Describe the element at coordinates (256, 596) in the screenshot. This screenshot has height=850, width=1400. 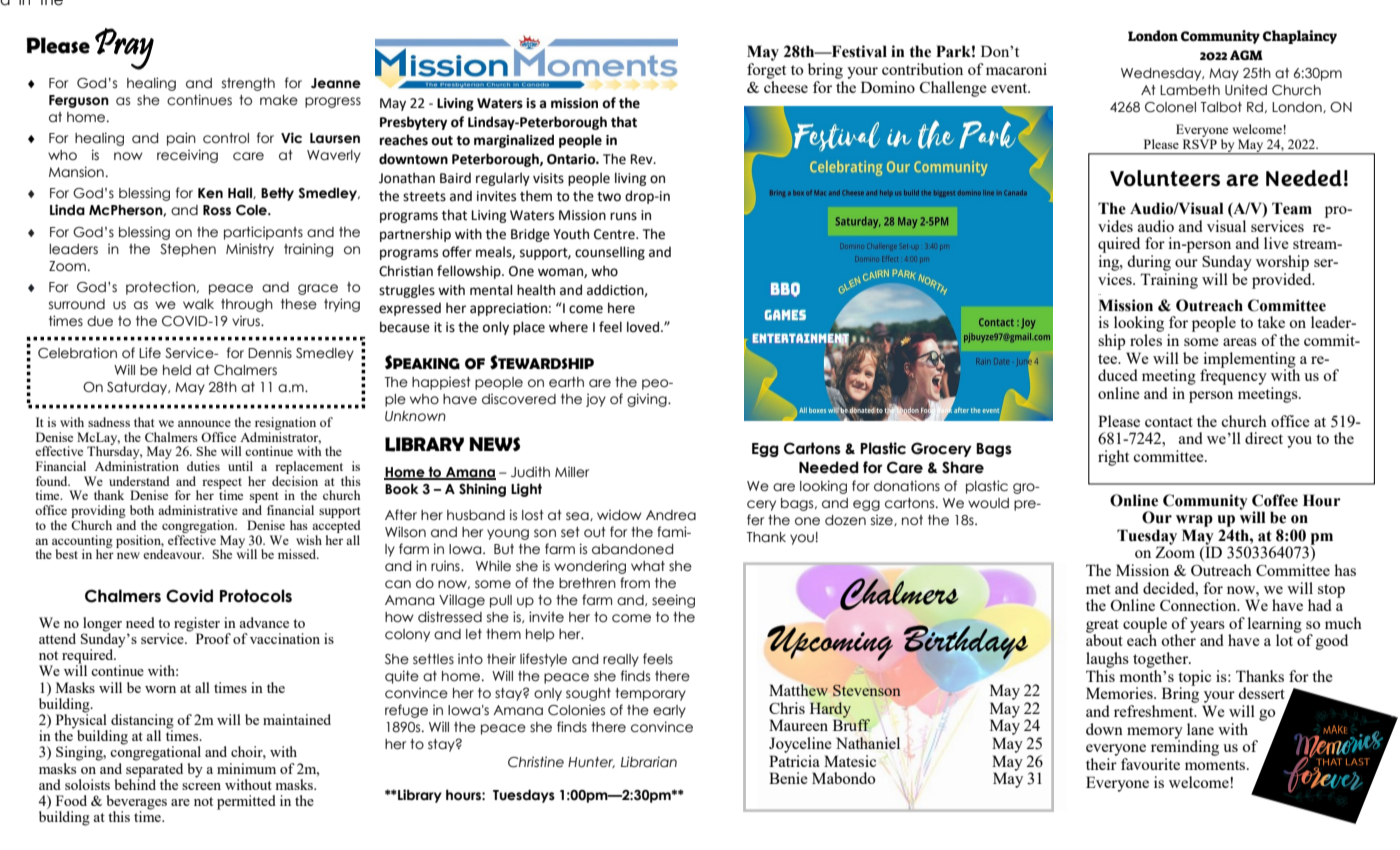
I see `Protocols` at that location.
